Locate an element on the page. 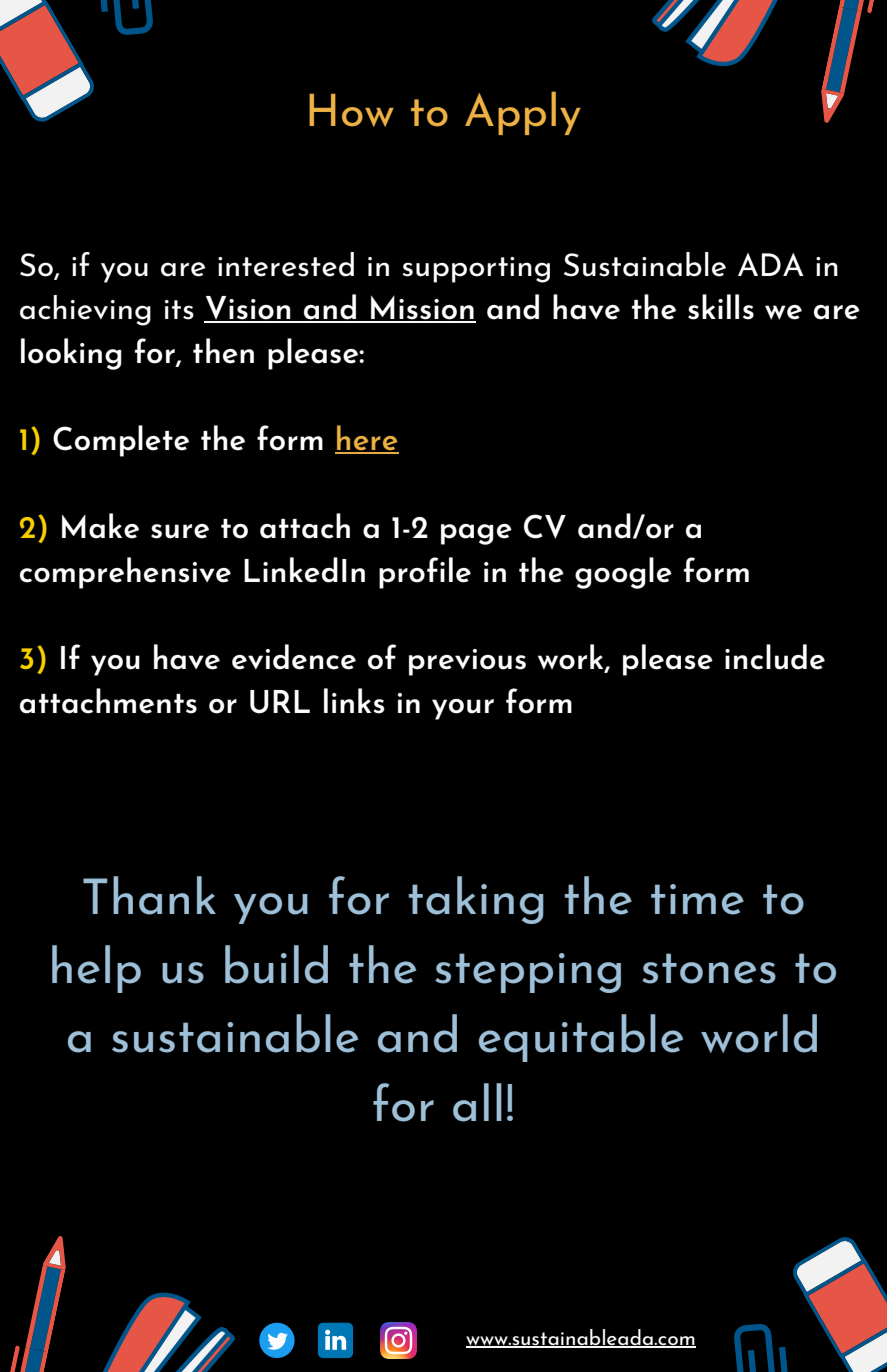  skills is located at coordinates (721, 307).
